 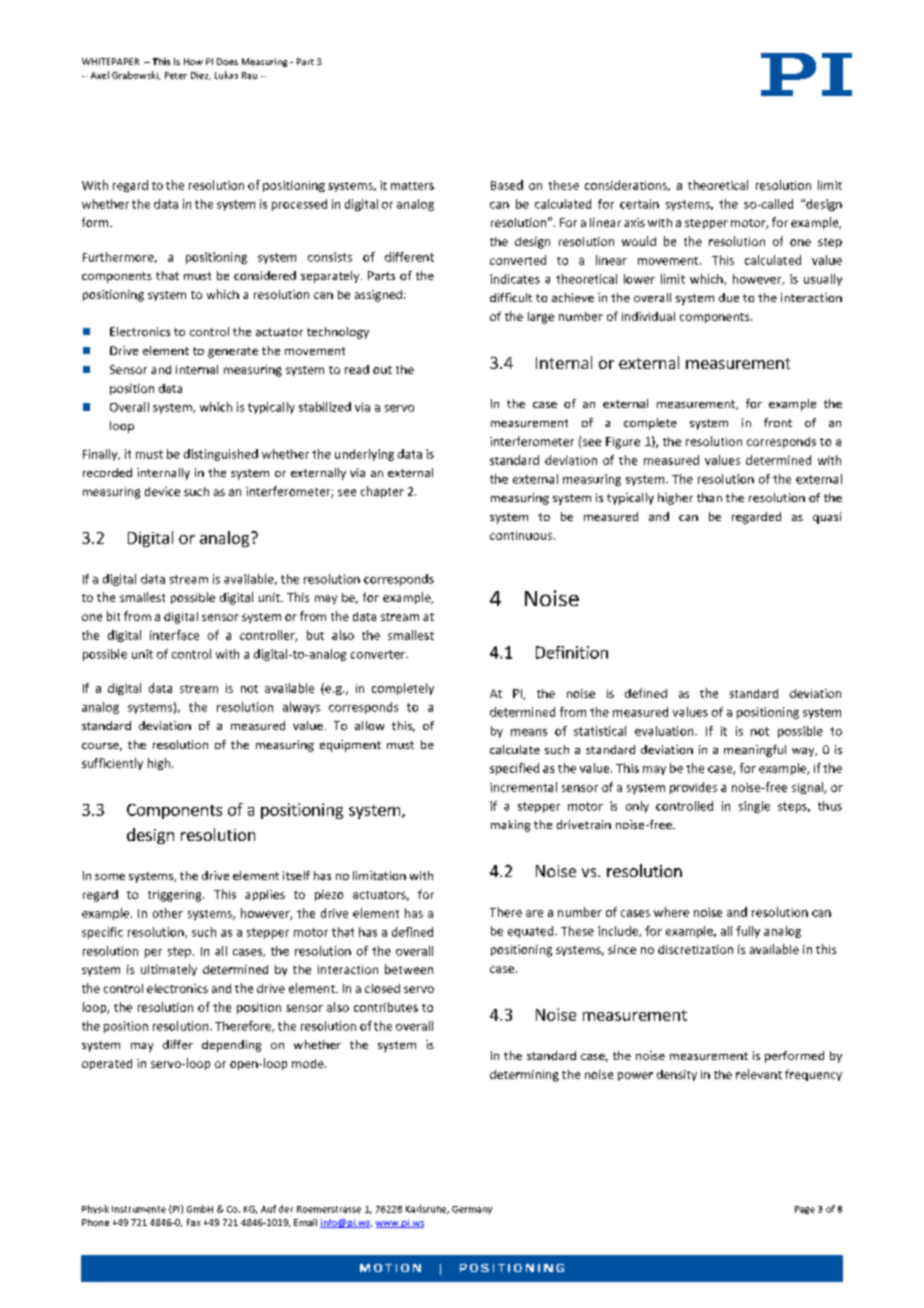 What do you see at coordinates (382, 370) in the screenshot?
I see `out` at bounding box center [382, 370].
